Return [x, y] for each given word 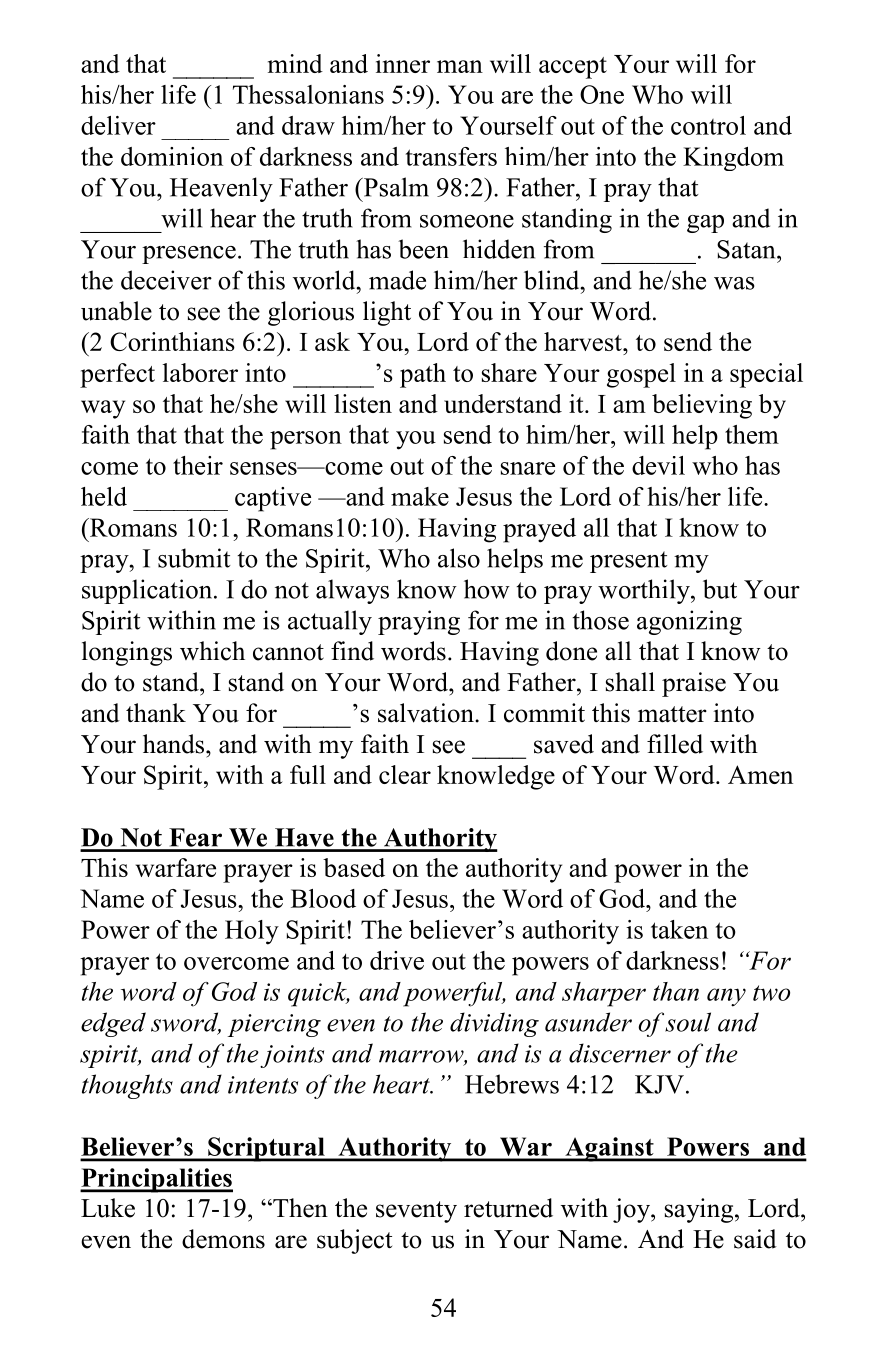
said [755, 1239]
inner [403, 63]
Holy [252, 932]
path [423, 375]
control [708, 125]
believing [702, 406]
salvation [427, 713]
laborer [200, 372]
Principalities [156, 1180]
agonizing [689, 622]
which [212, 651]
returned [508, 1208]
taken [679, 929]
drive [397, 960]
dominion [172, 156]
